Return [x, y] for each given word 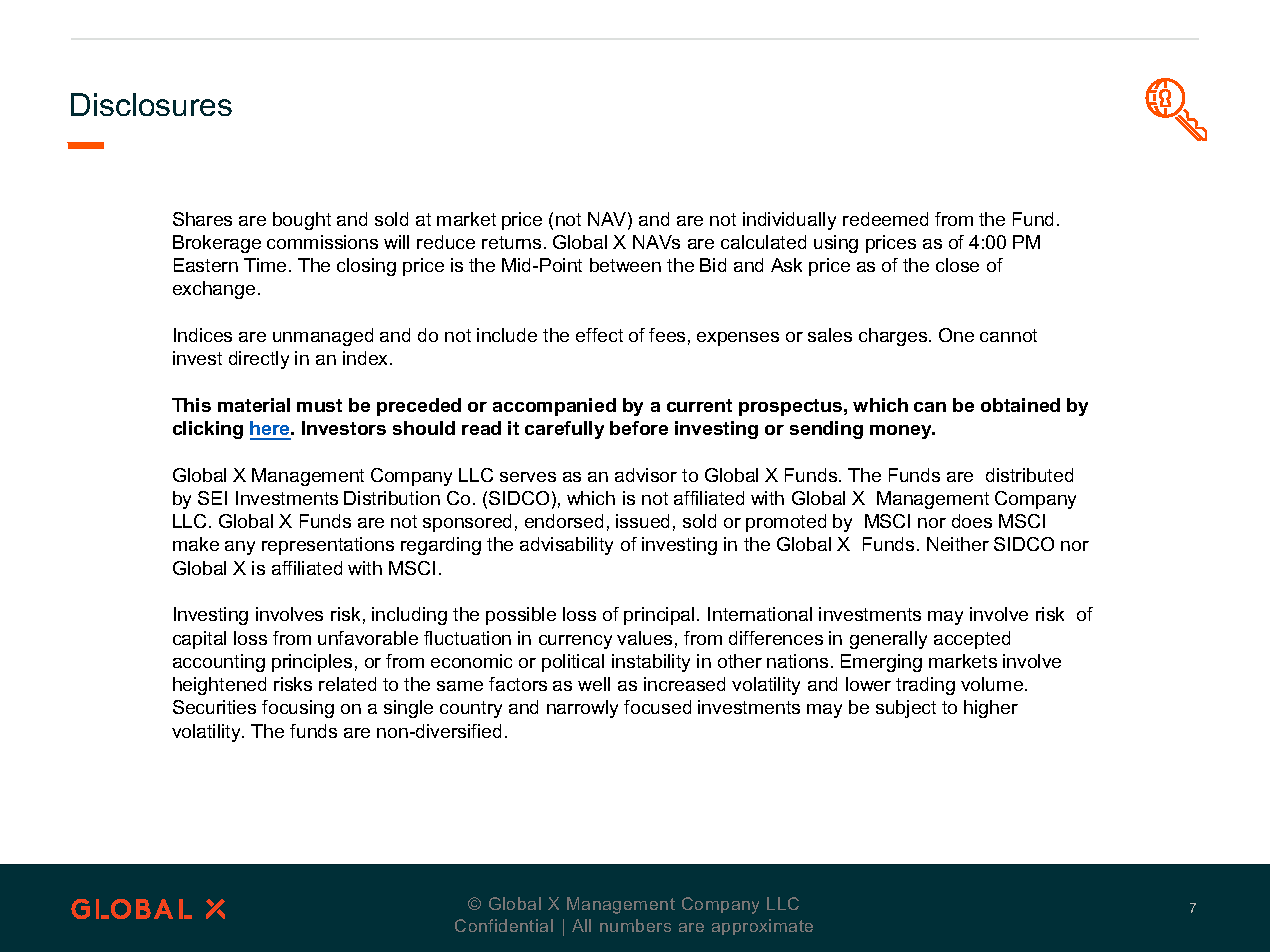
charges [894, 337]
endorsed [564, 521]
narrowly [582, 709]
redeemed [885, 219]
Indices [203, 335]
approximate [762, 927]
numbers [635, 925]
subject [906, 709]
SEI [212, 498]
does [972, 521]
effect [599, 335]
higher [991, 709]
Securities [214, 707]
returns [511, 242]
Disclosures [151, 104]
